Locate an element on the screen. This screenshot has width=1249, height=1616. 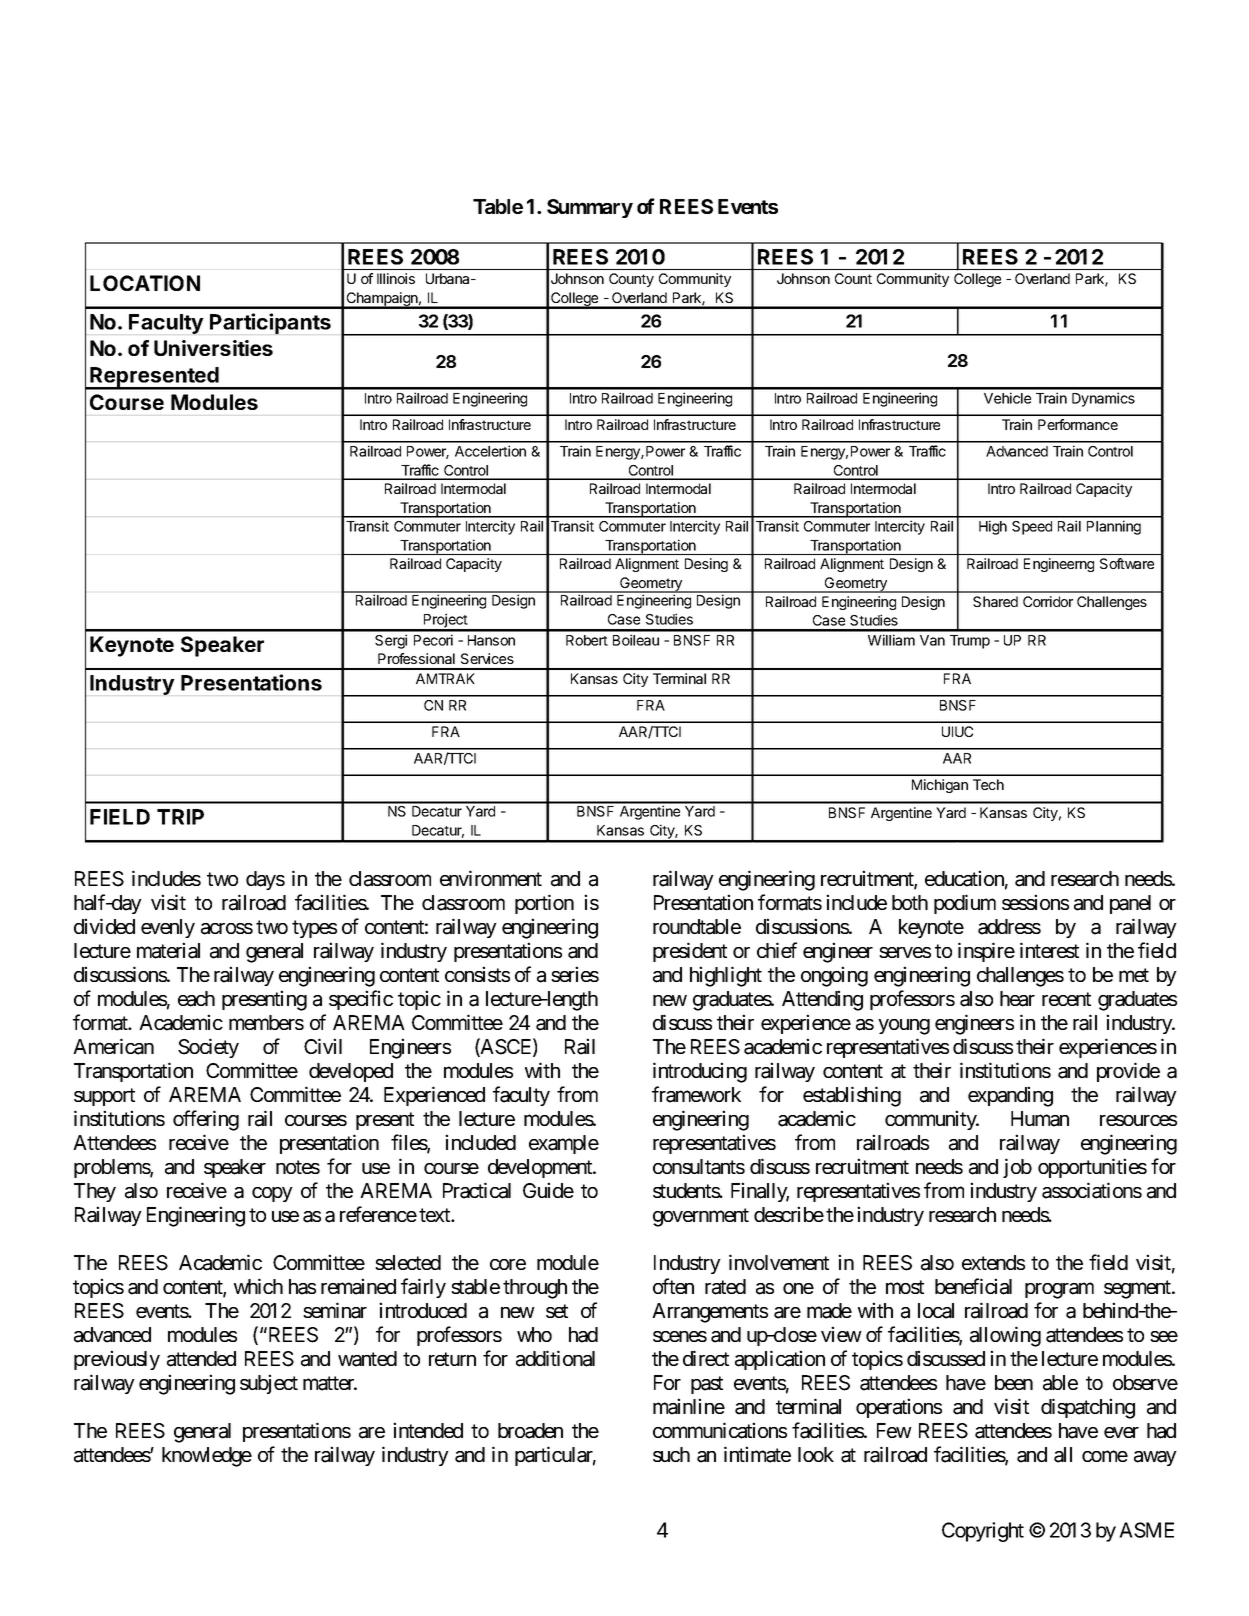
Tech is located at coordinates (988, 784).
